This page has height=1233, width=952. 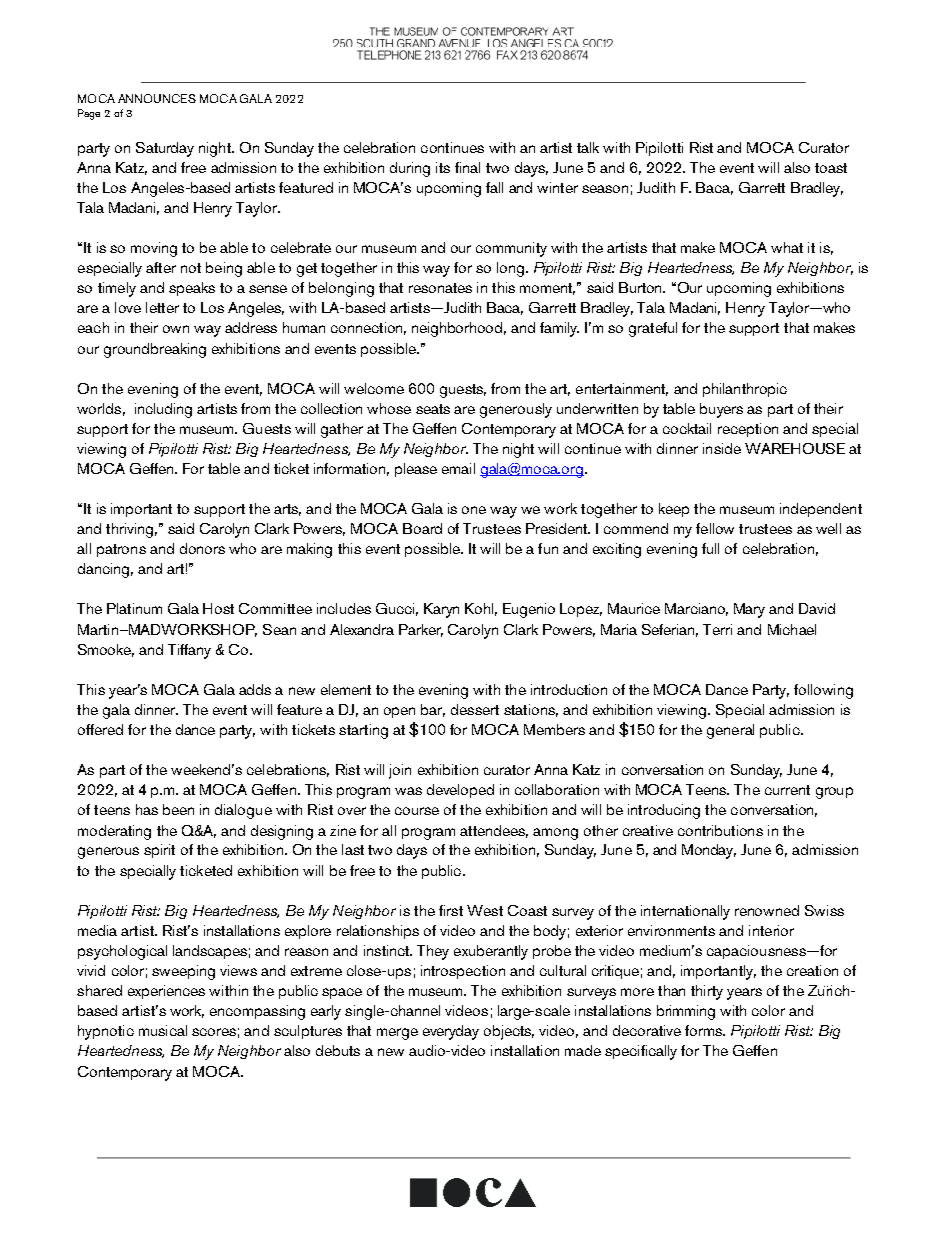 What do you see at coordinates (202, 548) in the page?
I see `donors` at bounding box center [202, 548].
